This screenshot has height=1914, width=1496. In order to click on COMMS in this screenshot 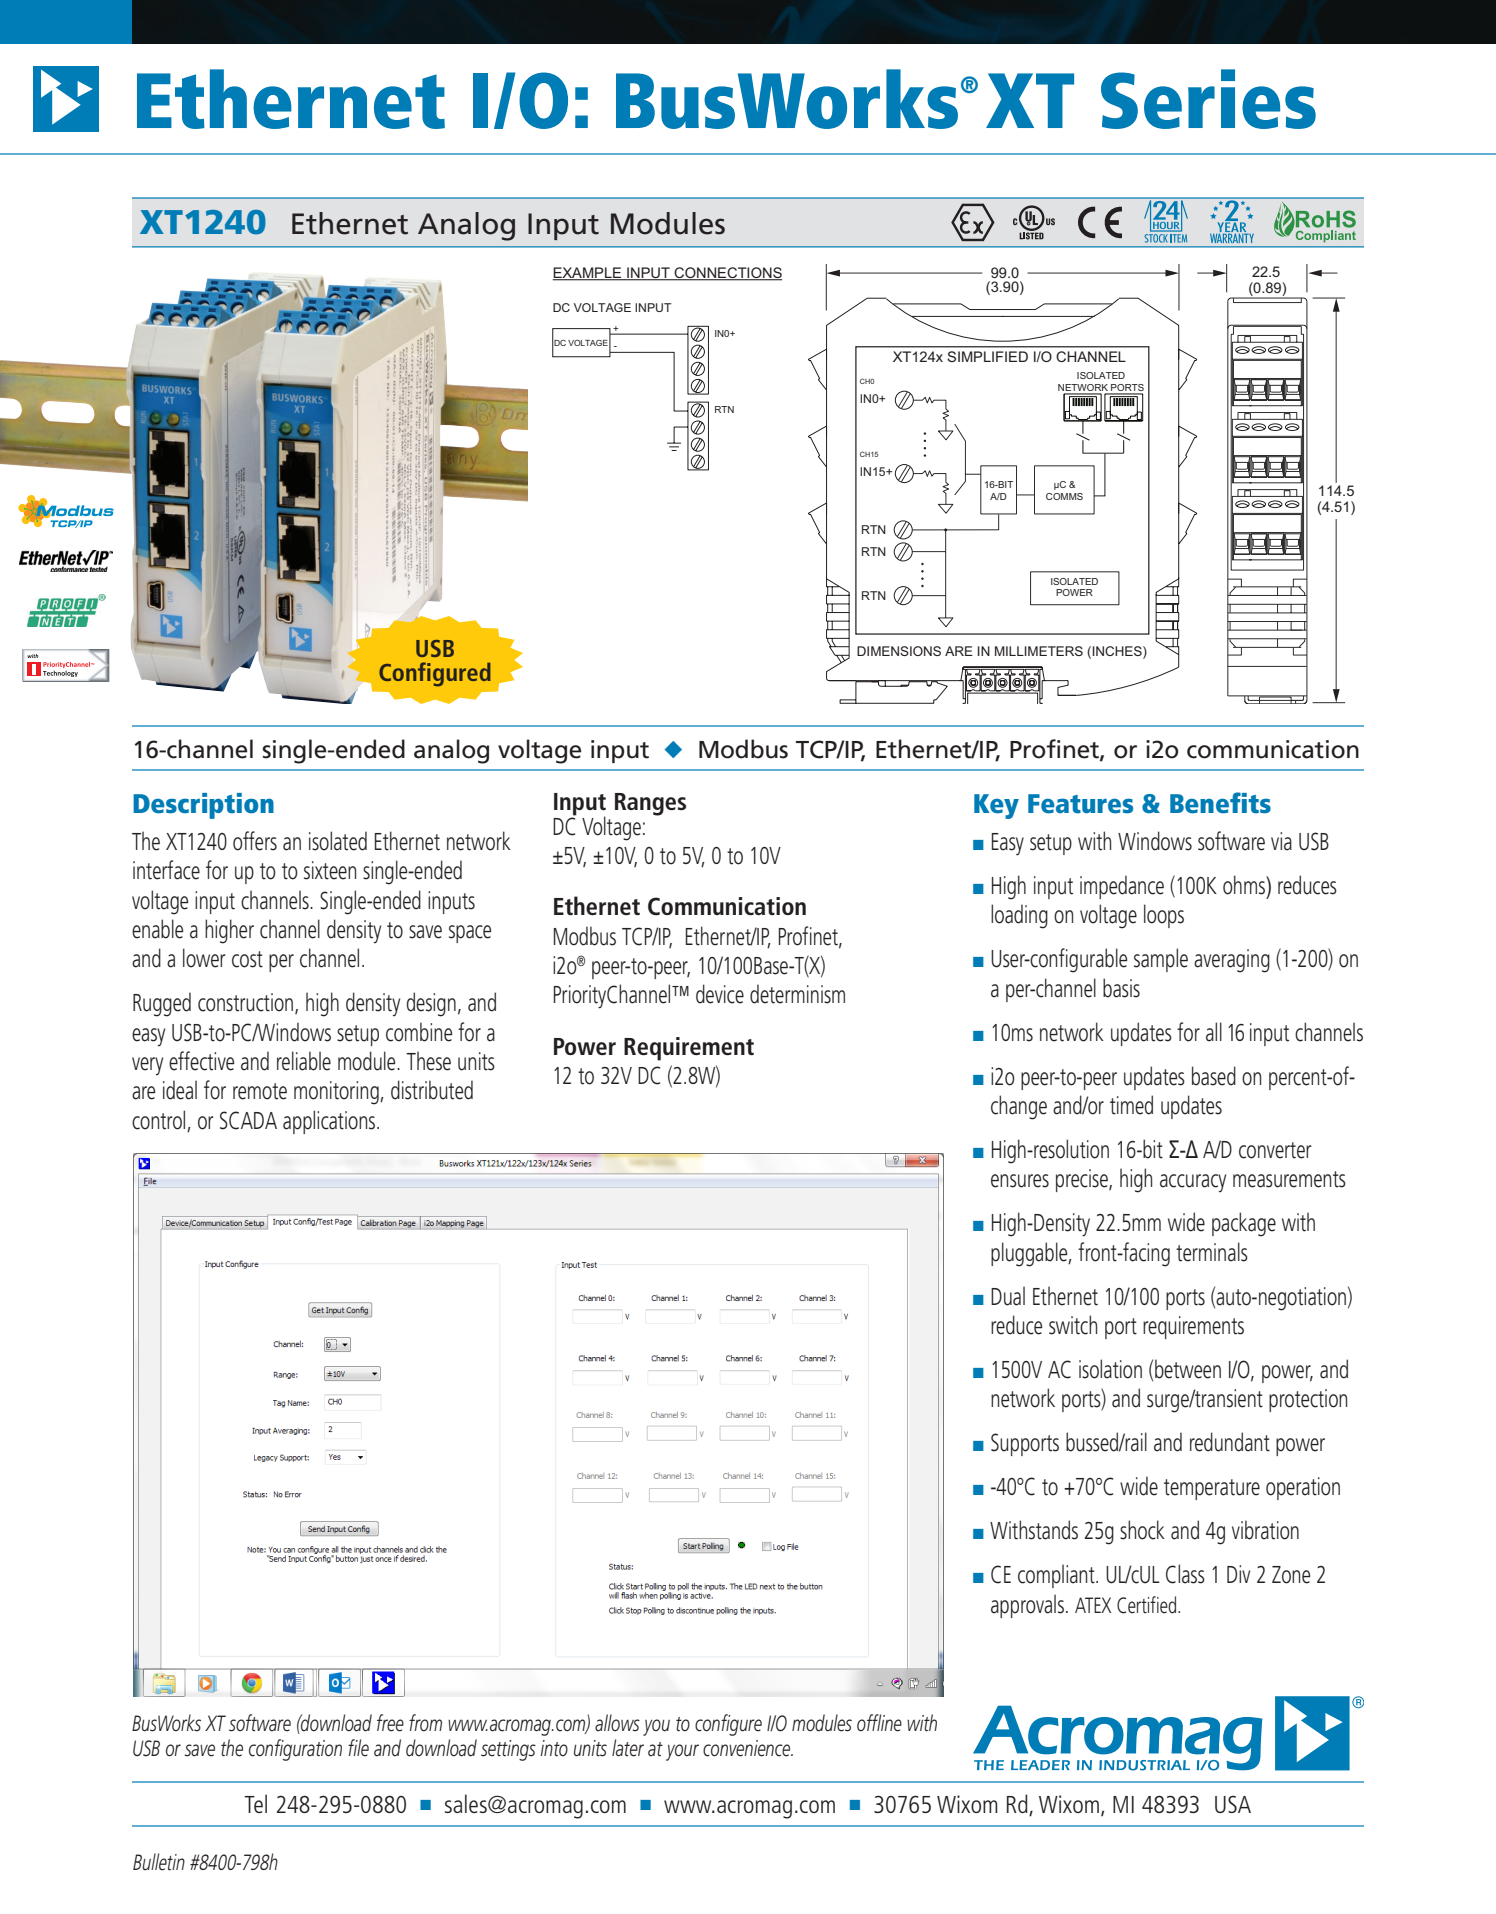, I will do `click(1064, 496)`.
